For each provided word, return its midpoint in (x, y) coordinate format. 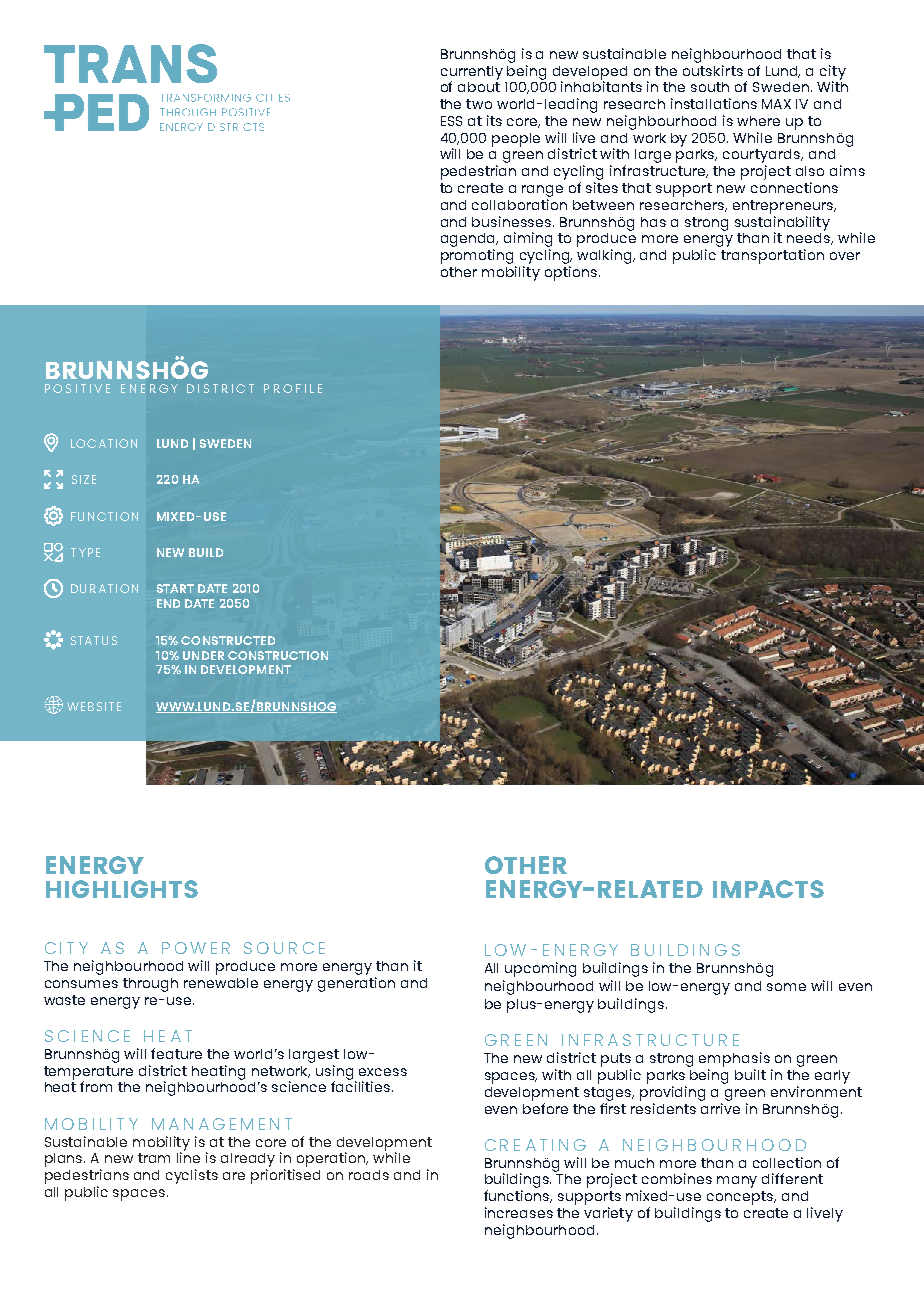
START (175, 588)
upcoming (540, 969)
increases (519, 1212)
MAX (776, 104)
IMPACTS (768, 889)
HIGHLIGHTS (122, 889)
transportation (772, 256)
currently (472, 74)
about (479, 85)
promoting (477, 256)
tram (154, 1158)
